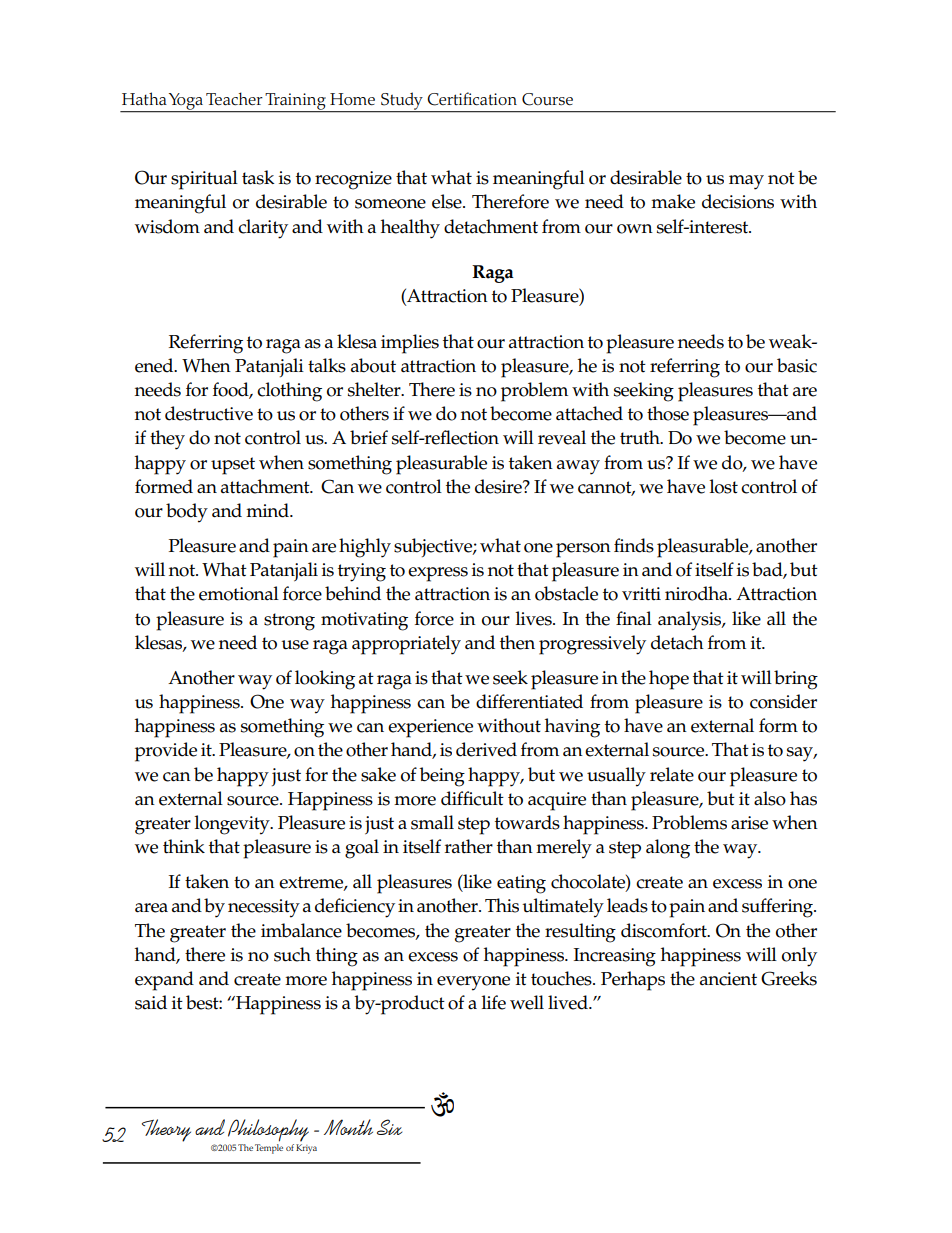 Image resolution: width=952 pixels, height=1233 pixels. I want to click on Six, so click(389, 1127).
